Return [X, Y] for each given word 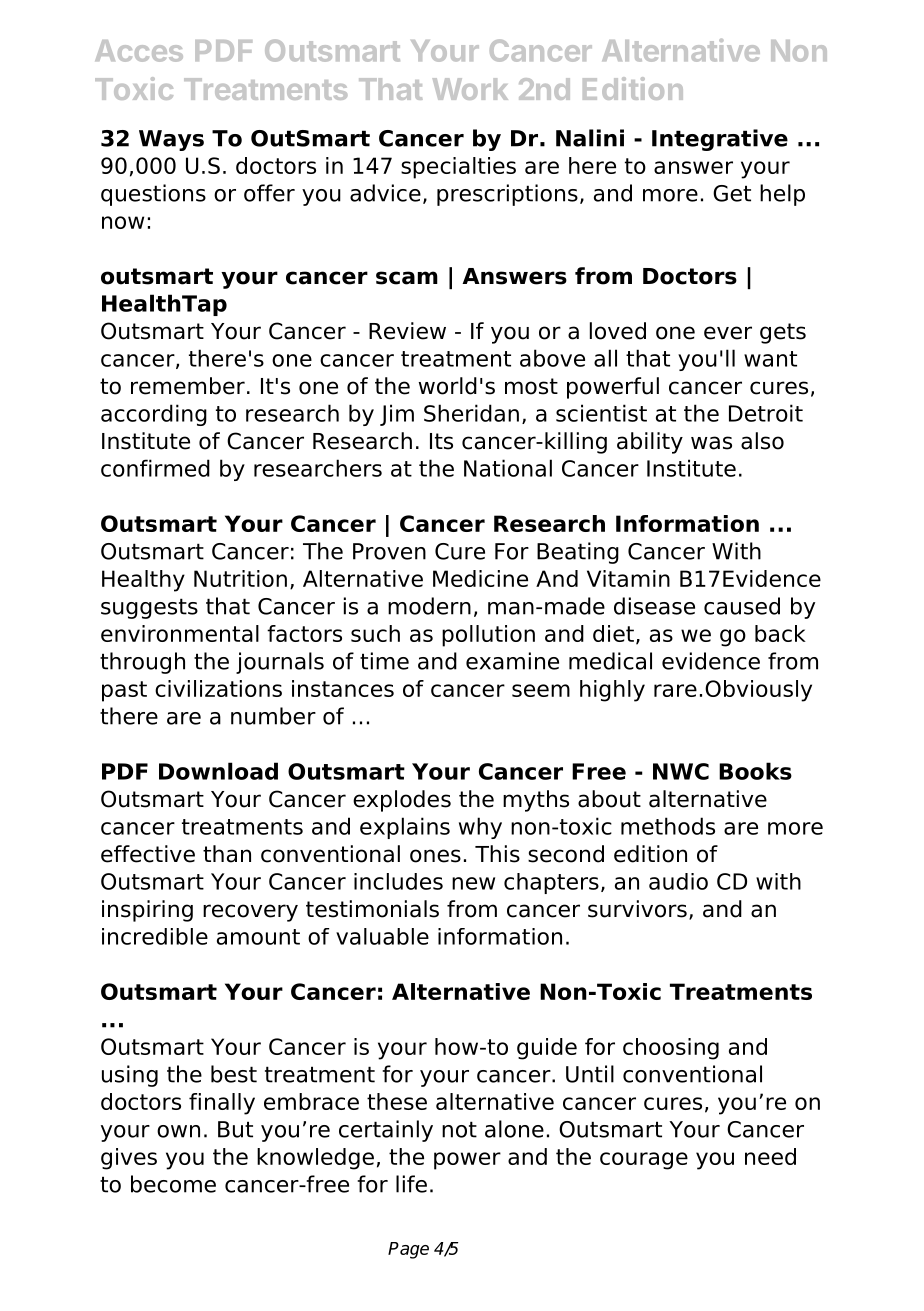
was [711, 443]
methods [668, 826]
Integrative [720, 140]
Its [441, 441]
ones [435, 856]
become [173, 1184]
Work [470, 89]
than [227, 854]
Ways [171, 140]
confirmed [155, 468]
